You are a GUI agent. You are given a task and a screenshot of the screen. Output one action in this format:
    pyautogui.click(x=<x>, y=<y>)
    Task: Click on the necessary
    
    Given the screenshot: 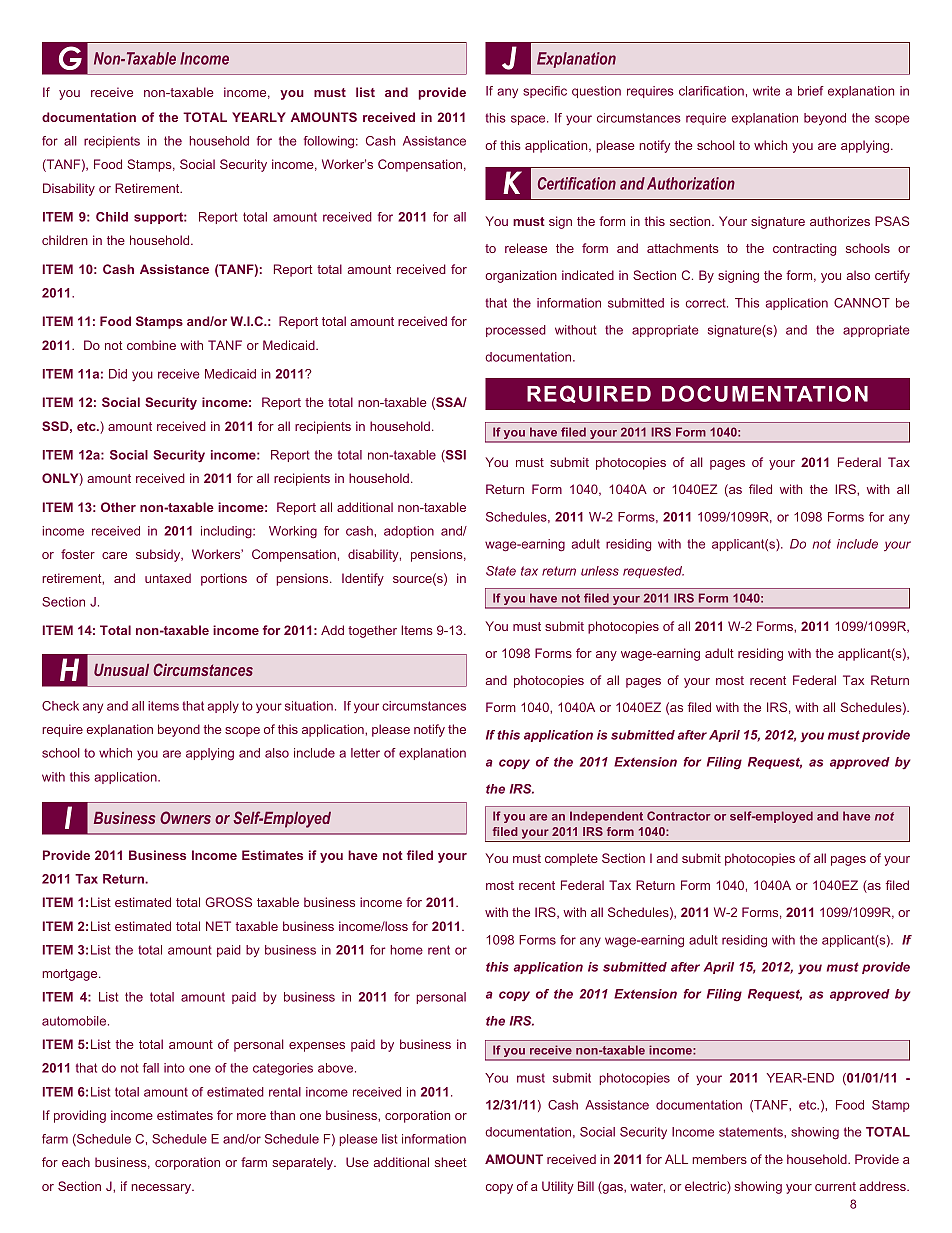 What is the action you would take?
    pyautogui.click(x=162, y=1189)
